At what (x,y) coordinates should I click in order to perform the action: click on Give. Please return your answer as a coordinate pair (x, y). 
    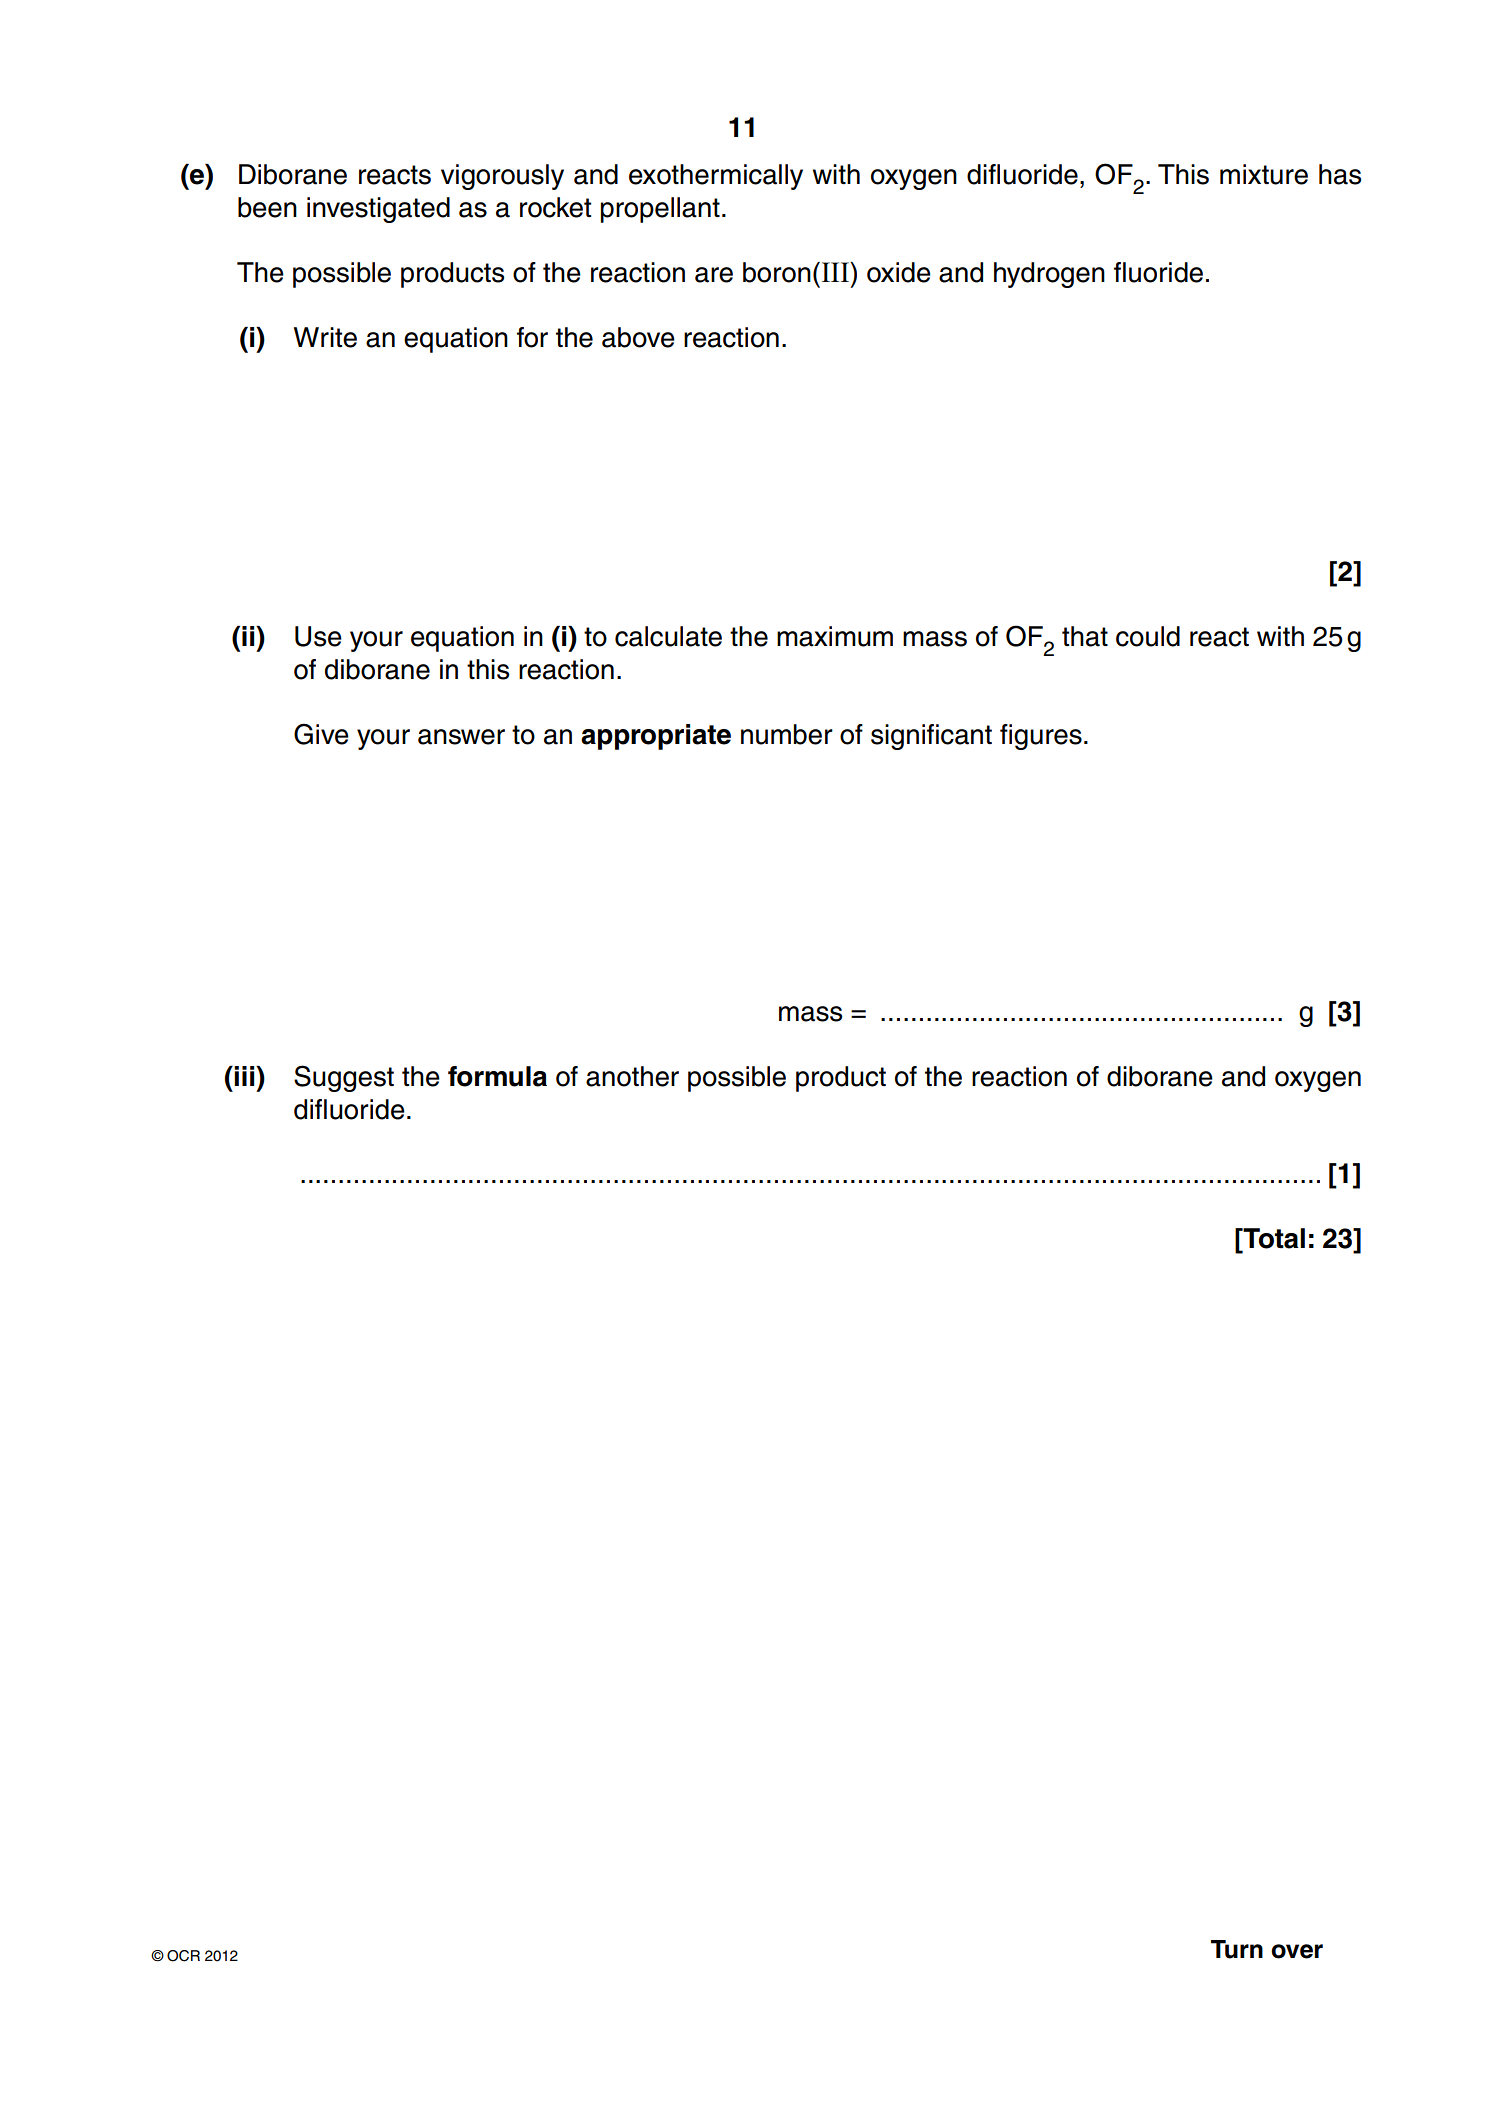
    Looking at the image, I should click on (321, 734).
